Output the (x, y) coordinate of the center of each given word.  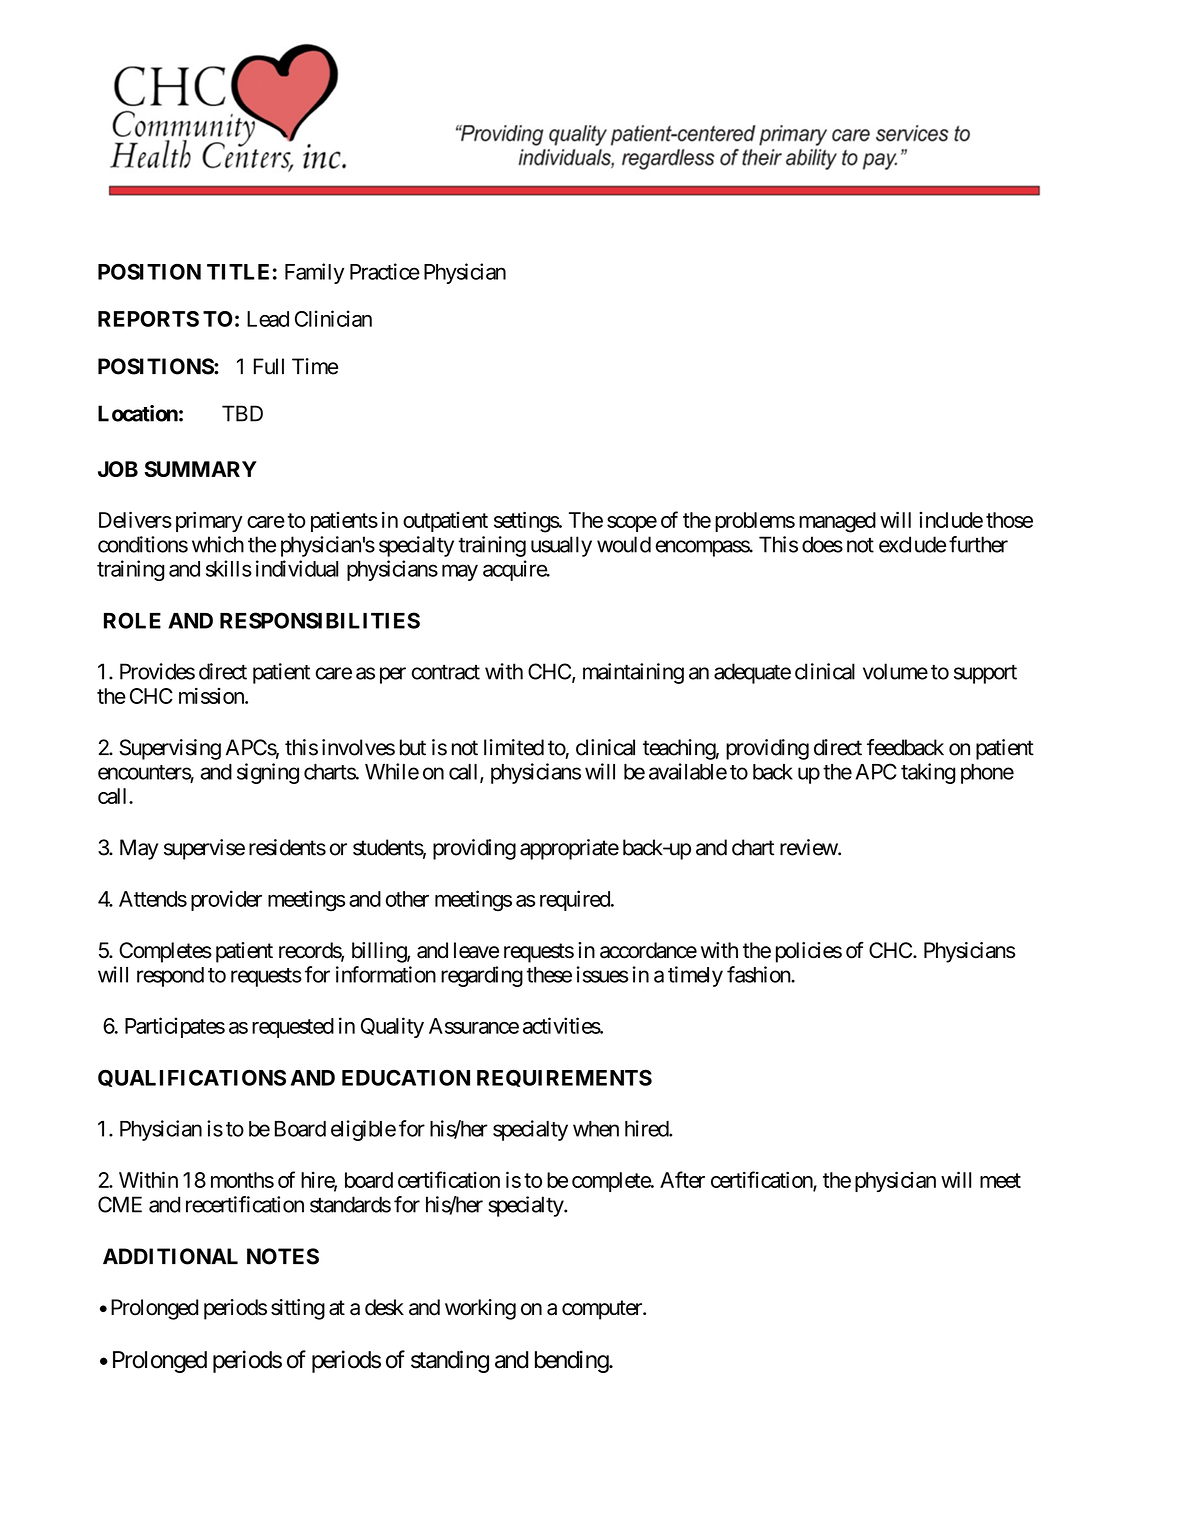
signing (268, 773)
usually (561, 546)
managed (837, 522)
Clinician (333, 318)
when (596, 1129)
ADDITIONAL (170, 1256)
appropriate (569, 849)
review (809, 847)
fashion (759, 974)
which (218, 544)
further (978, 544)
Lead (268, 319)
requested (293, 1028)
